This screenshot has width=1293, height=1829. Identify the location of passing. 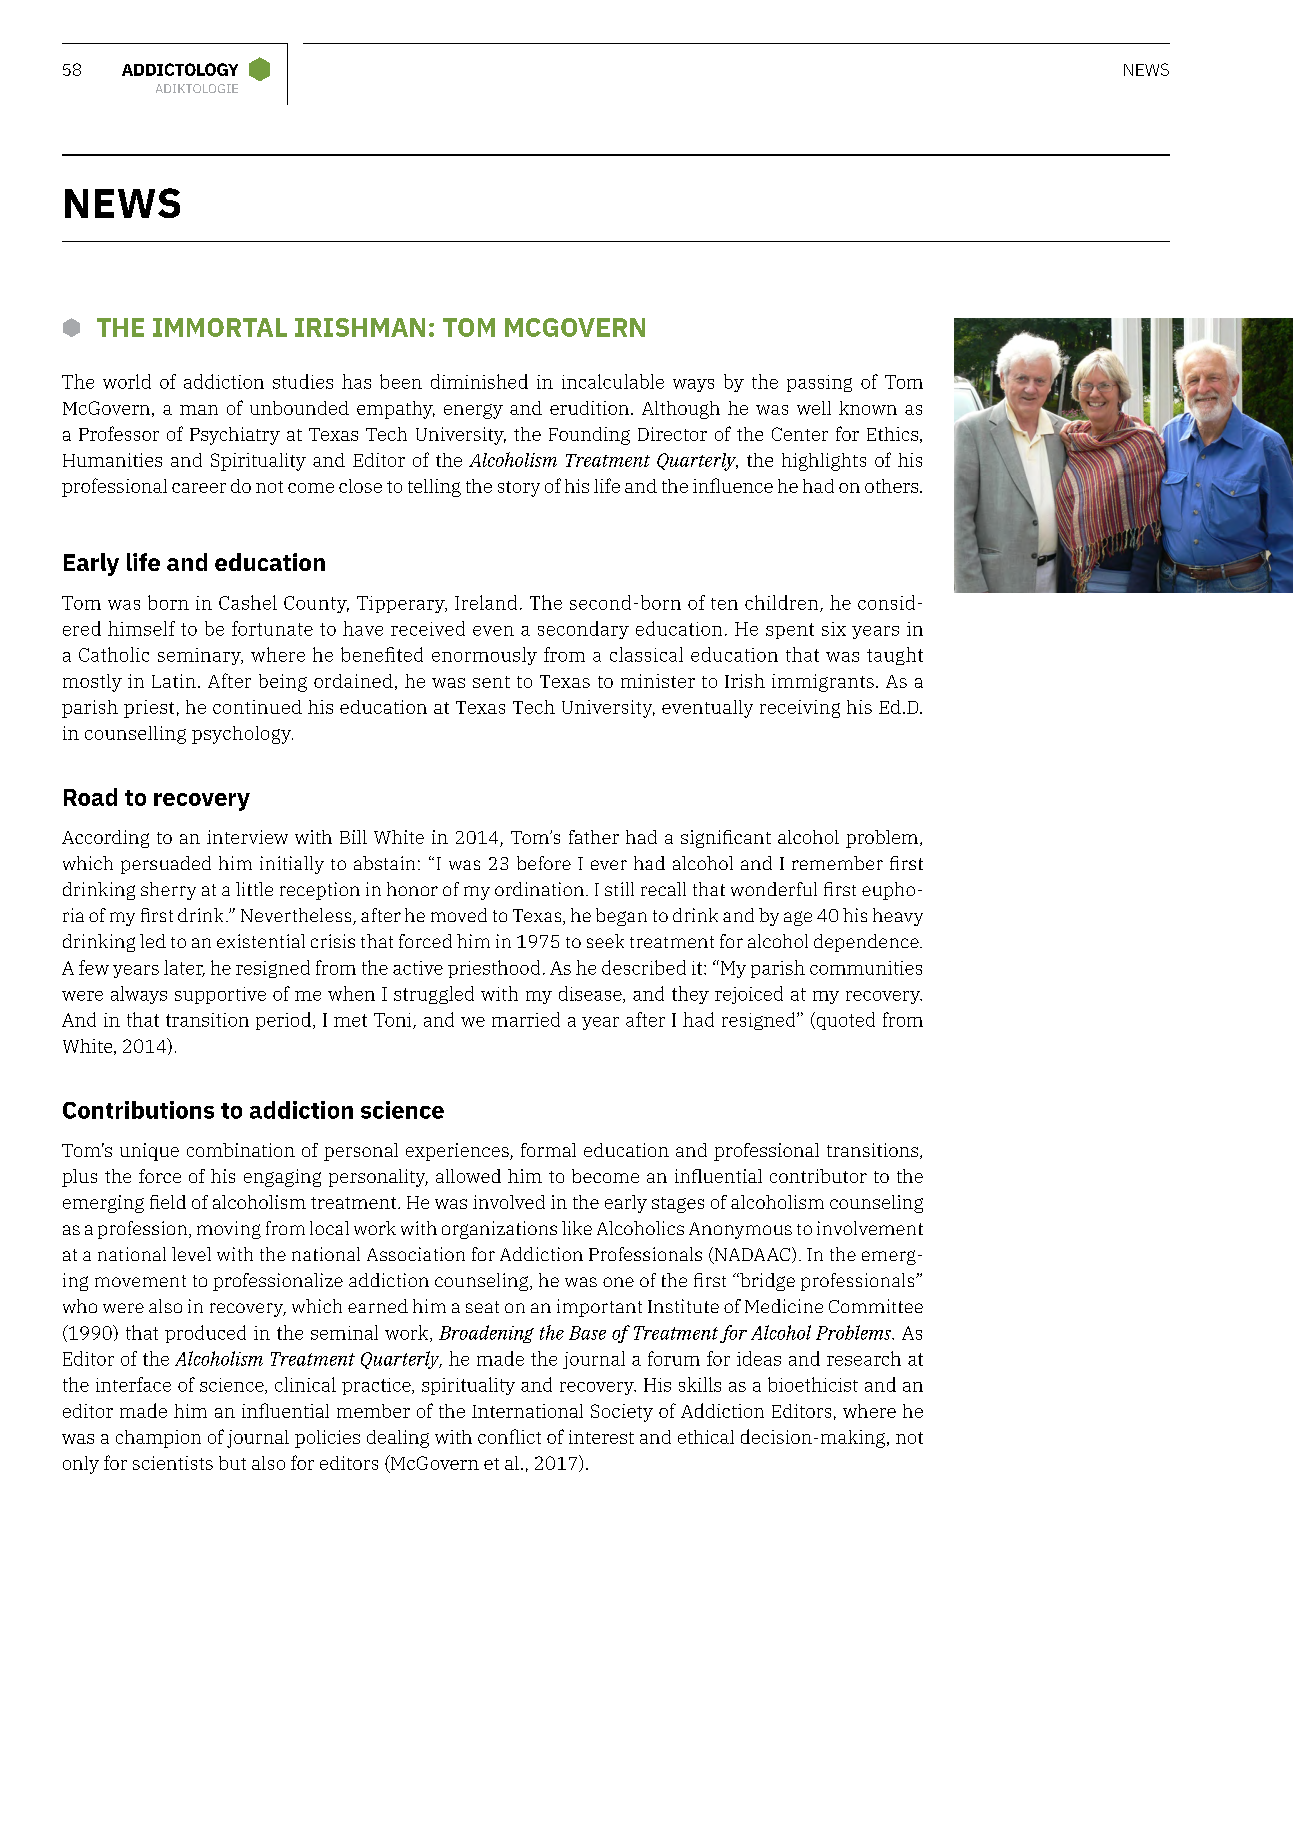
(819, 383).
